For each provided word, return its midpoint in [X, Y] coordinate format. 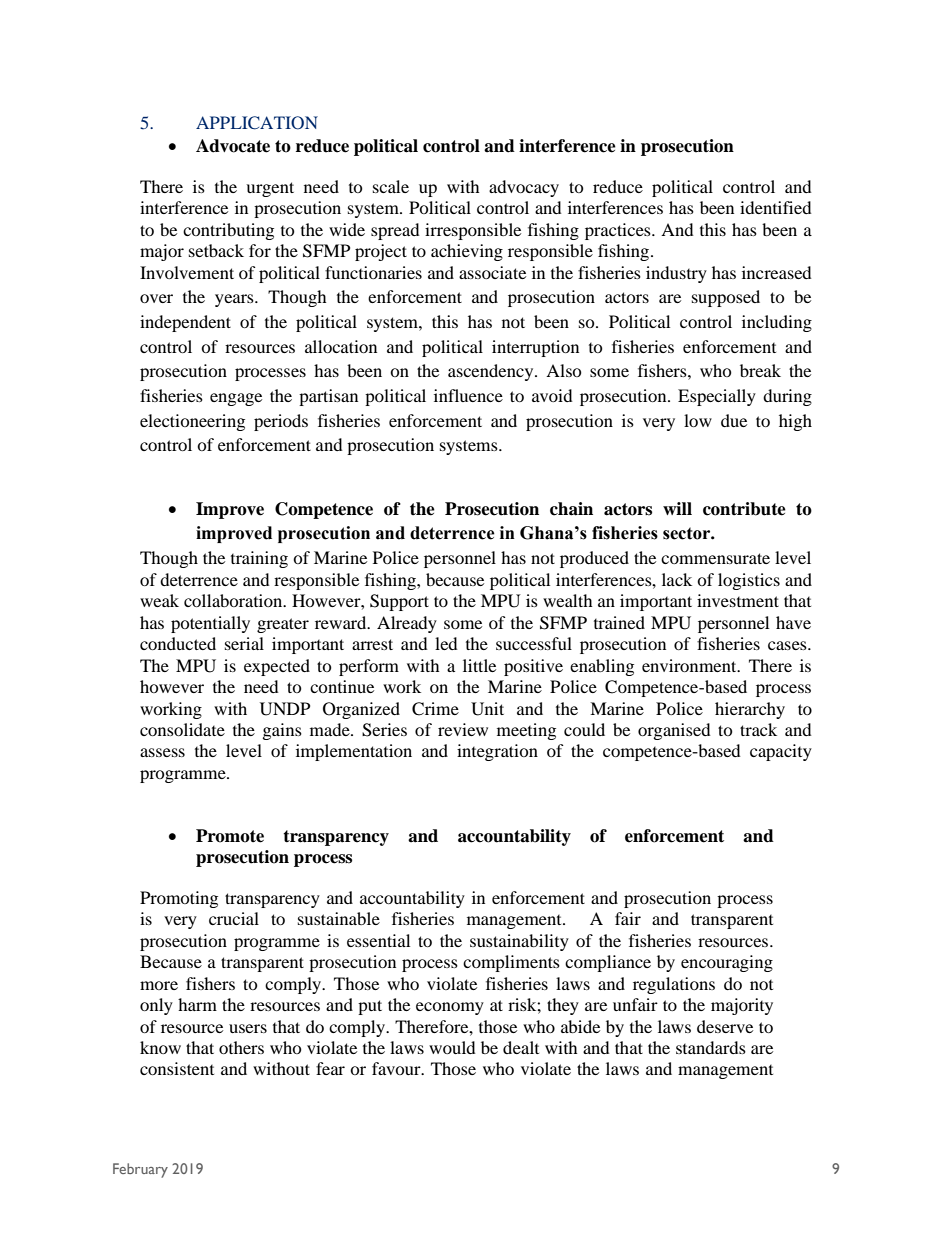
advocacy [524, 188]
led [446, 643]
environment [690, 665]
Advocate [233, 146]
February [140, 1170]
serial [244, 643]
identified [776, 207]
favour [397, 1068]
